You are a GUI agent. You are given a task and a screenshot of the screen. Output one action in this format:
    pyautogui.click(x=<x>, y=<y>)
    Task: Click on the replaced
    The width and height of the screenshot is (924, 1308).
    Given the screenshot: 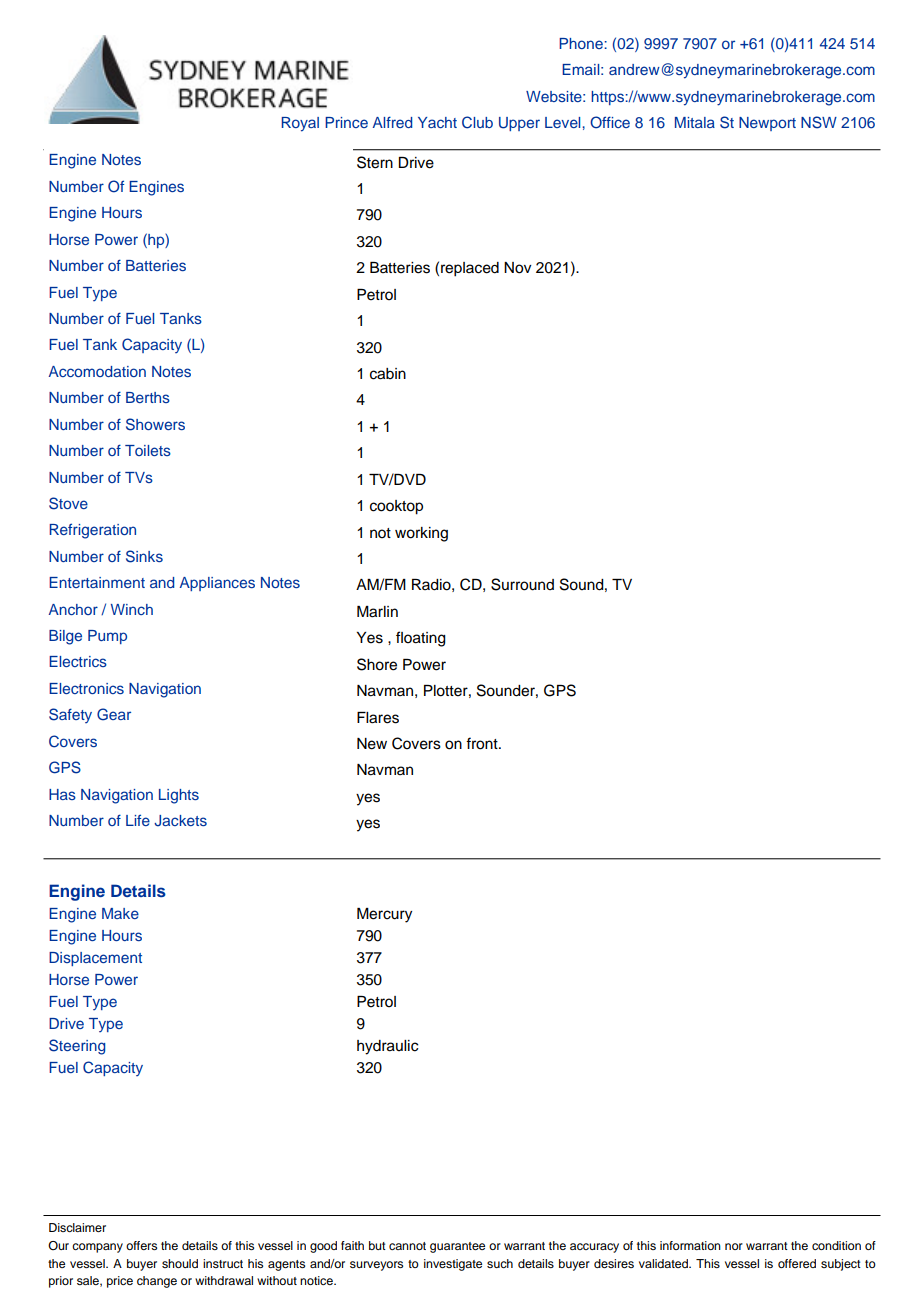 What is the action you would take?
    pyautogui.click(x=470, y=269)
